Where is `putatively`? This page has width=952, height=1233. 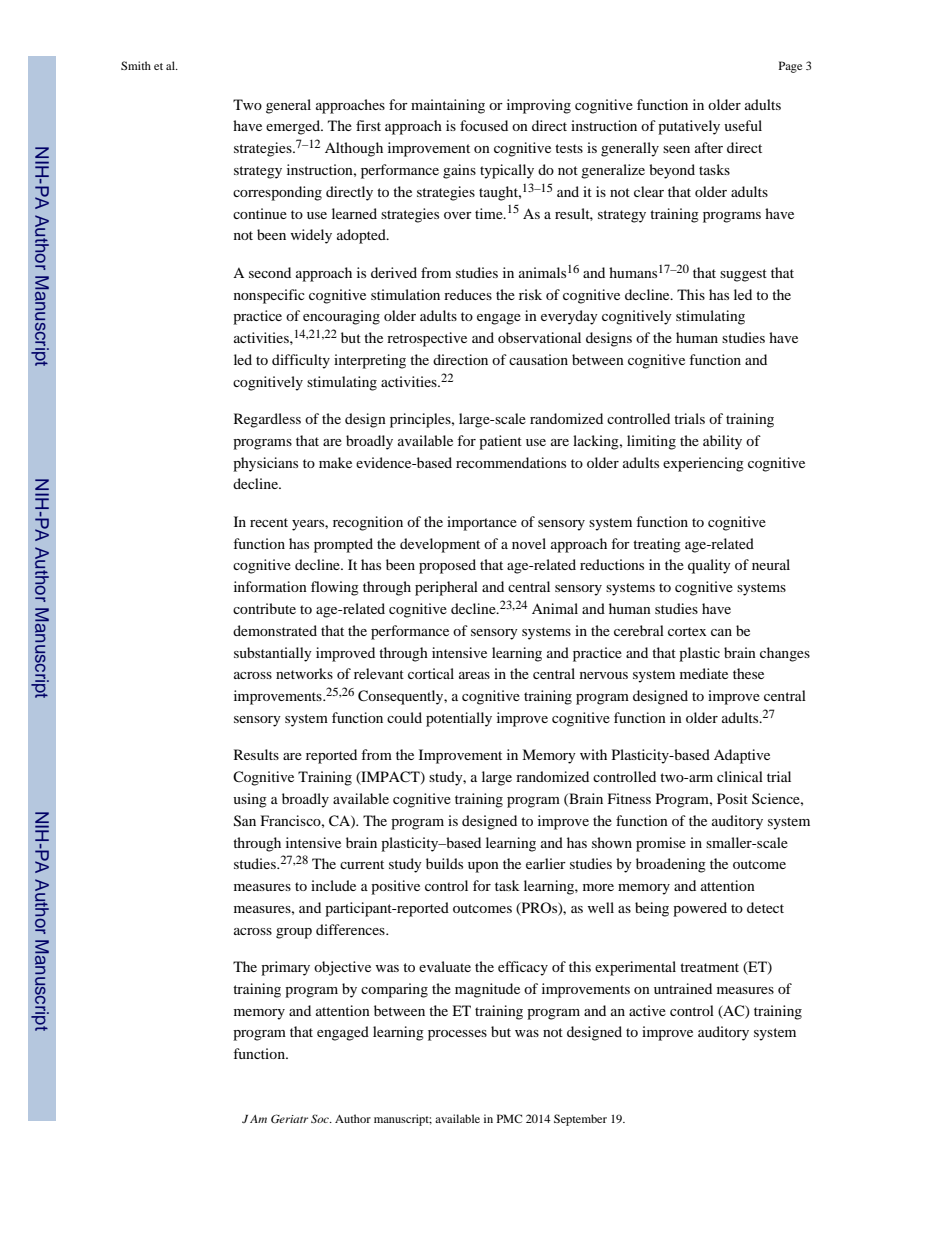 putatively is located at coordinates (689, 127).
